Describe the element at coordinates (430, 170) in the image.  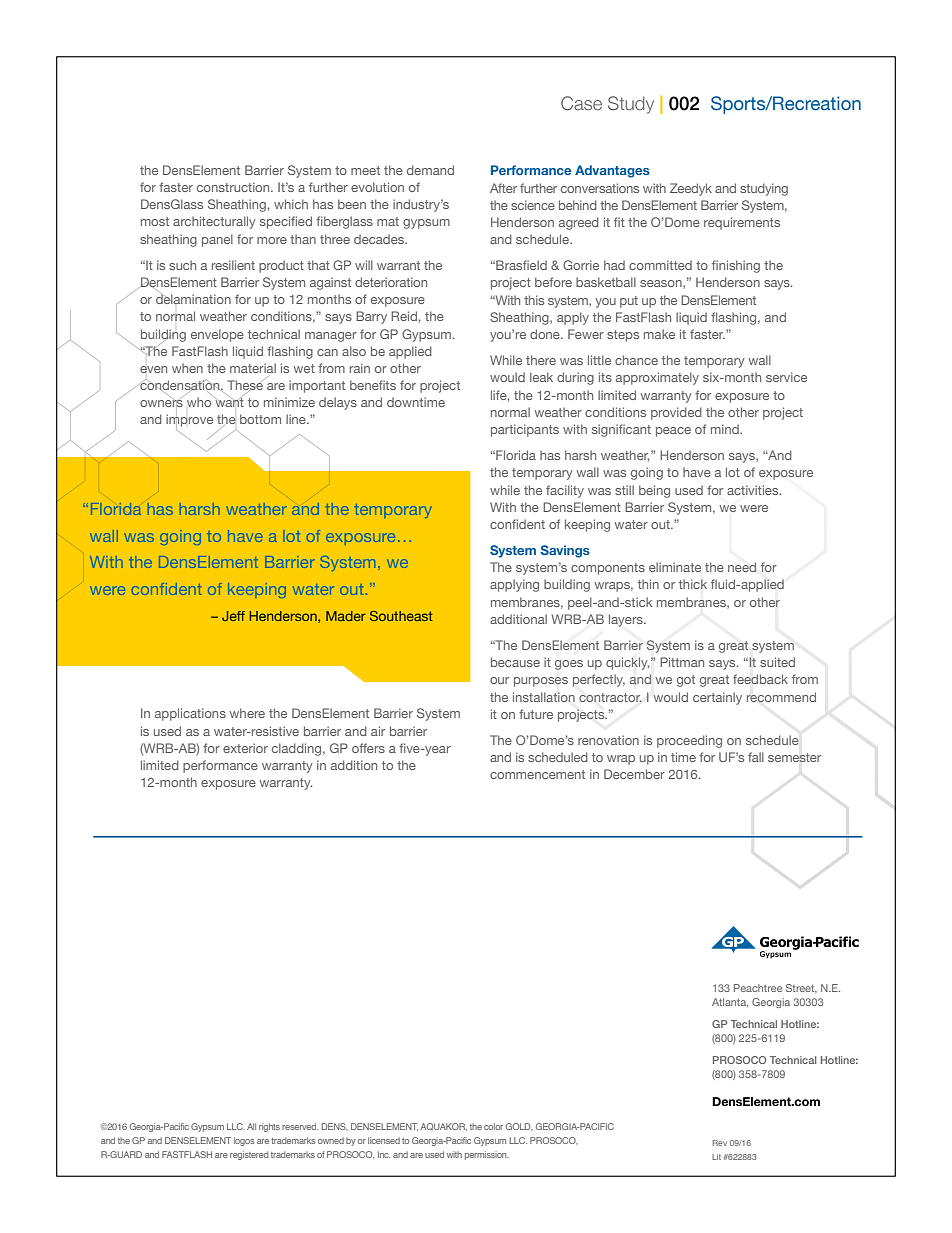
I see `demand` at that location.
